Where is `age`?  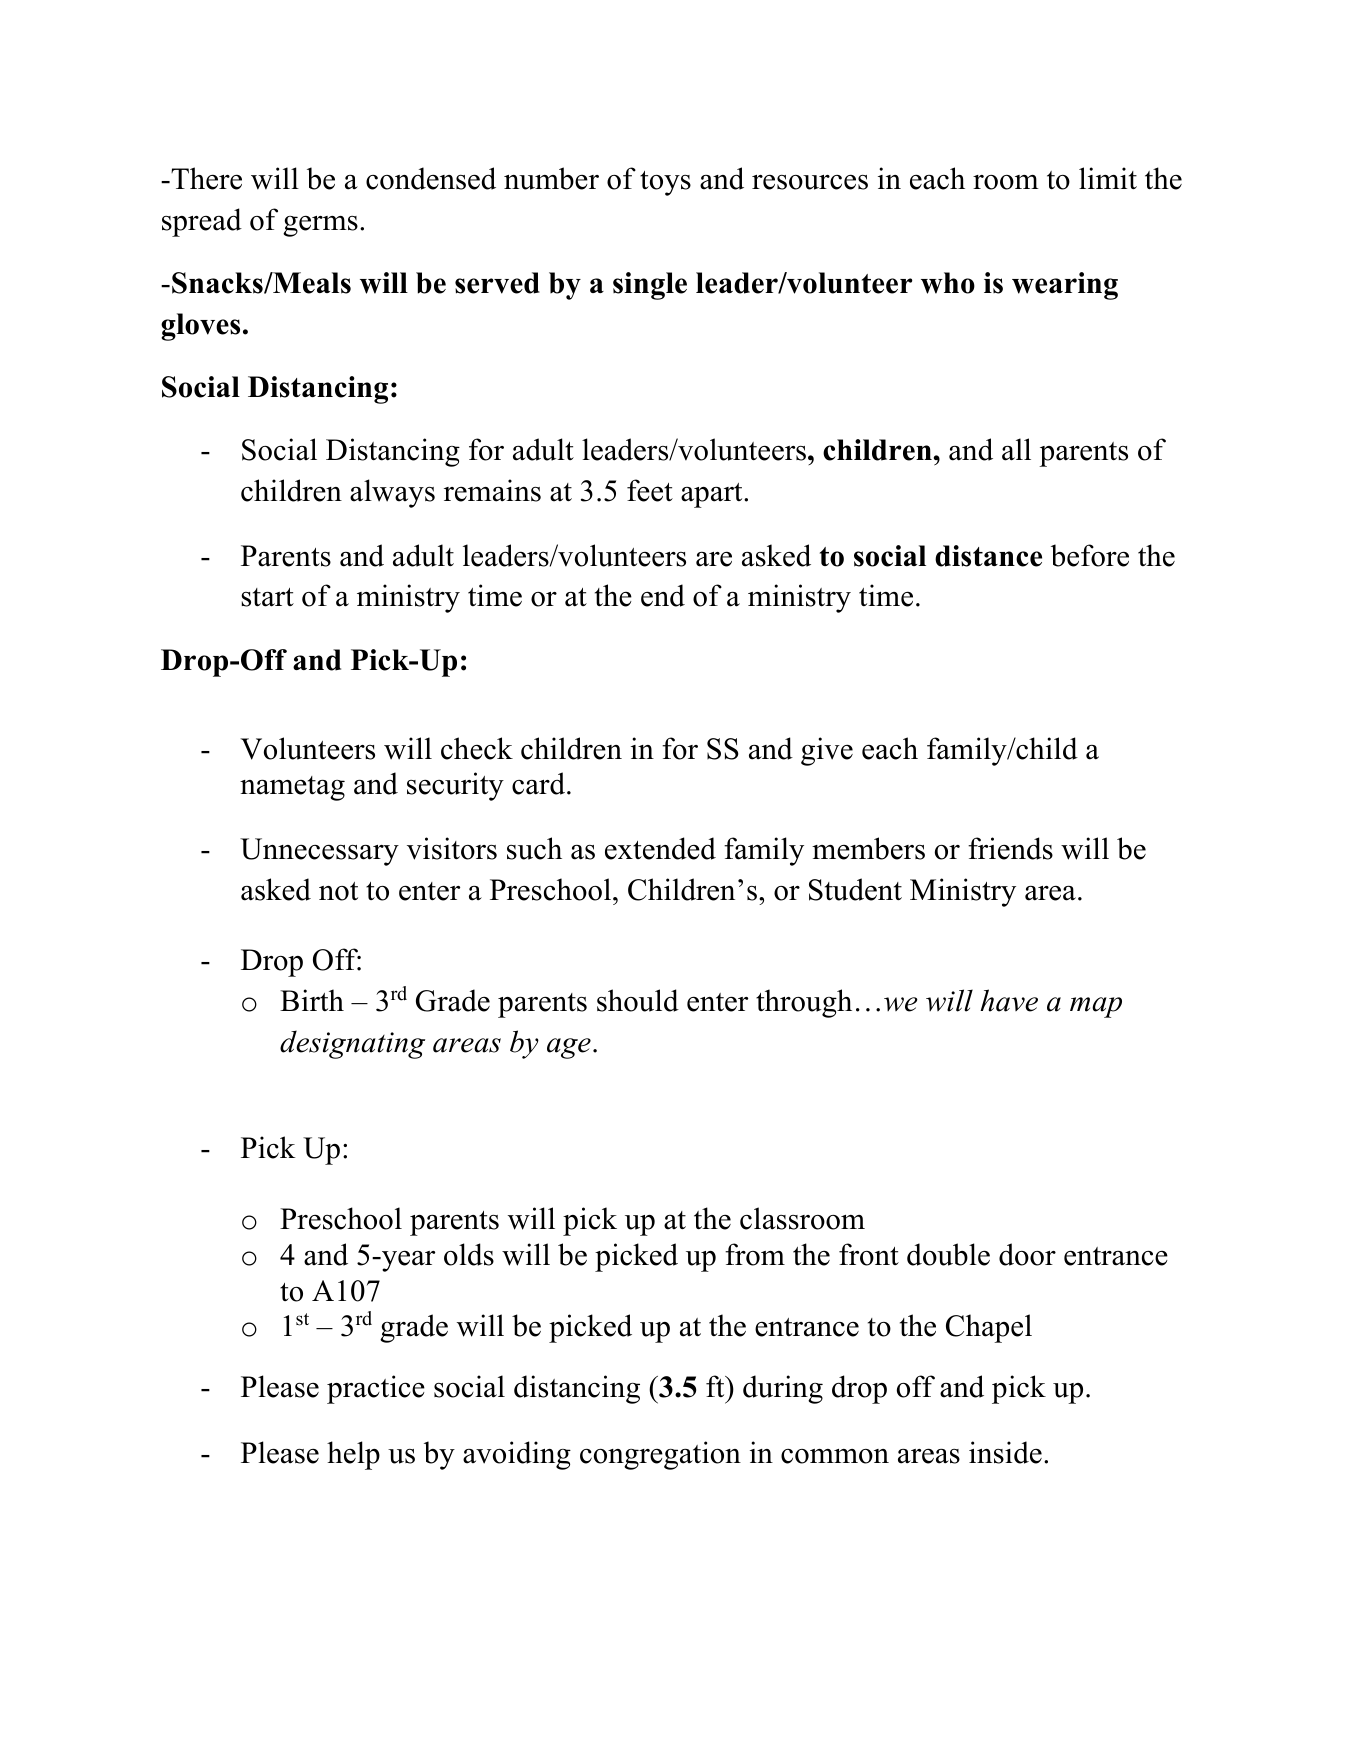 age is located at coordinates (569, 1048).
